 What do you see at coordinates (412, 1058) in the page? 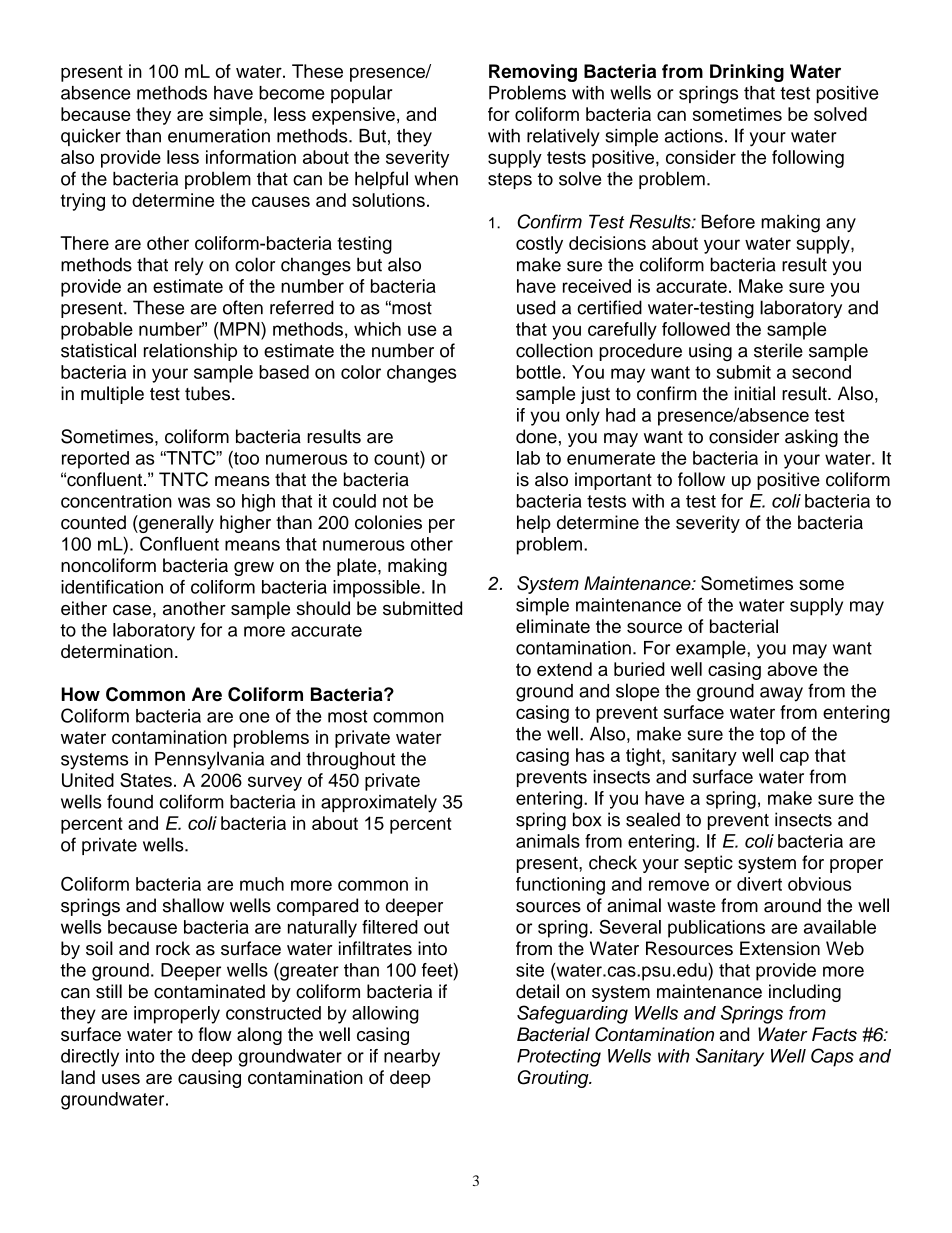
I see `nearby` at bounding box center [412, 1058].
